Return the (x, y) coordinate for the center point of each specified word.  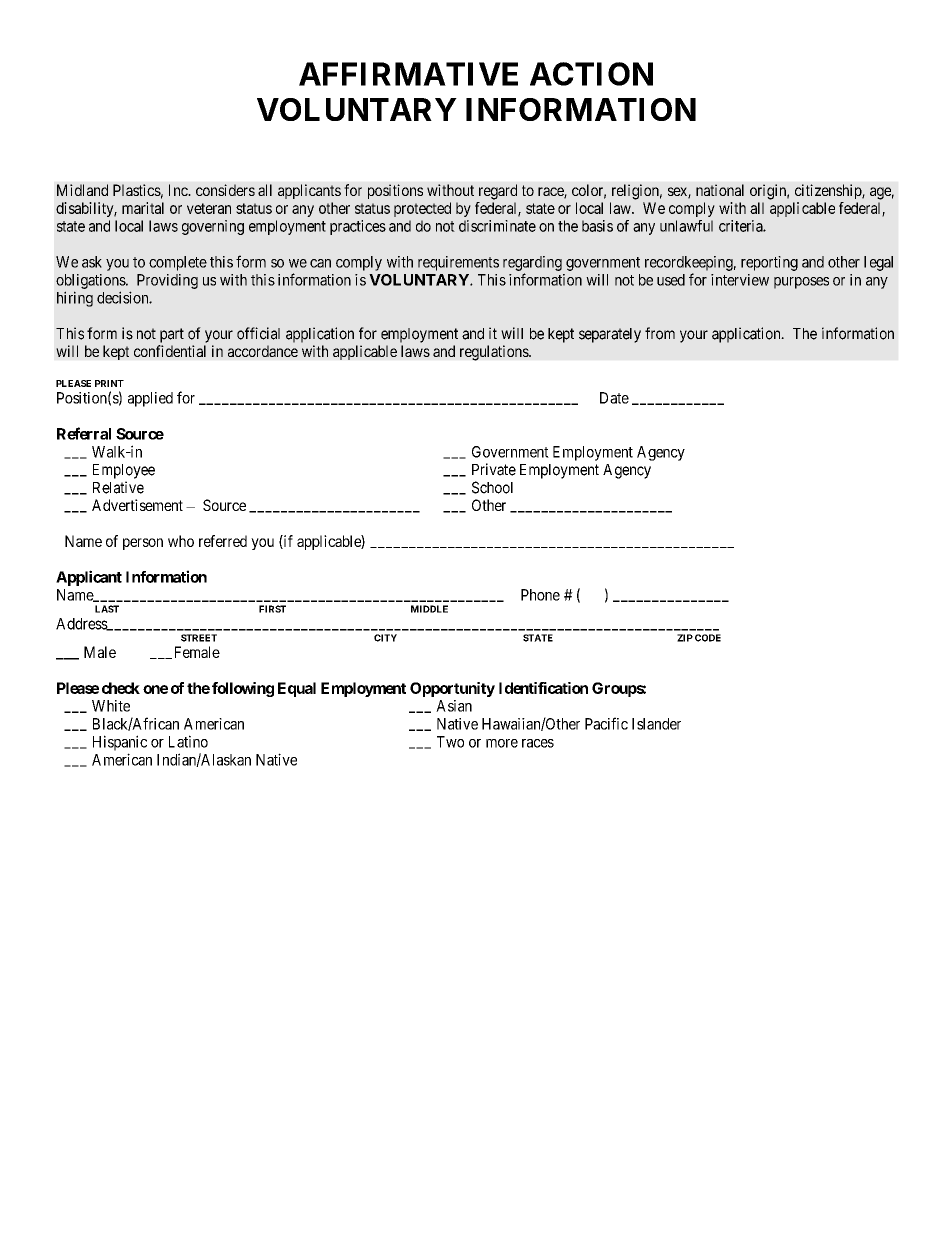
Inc (179, 190)
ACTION (591, 74)
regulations (495, 353)
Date (614, 398)
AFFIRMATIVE (408, 74)
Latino (188, 741)
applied (150, 399)
